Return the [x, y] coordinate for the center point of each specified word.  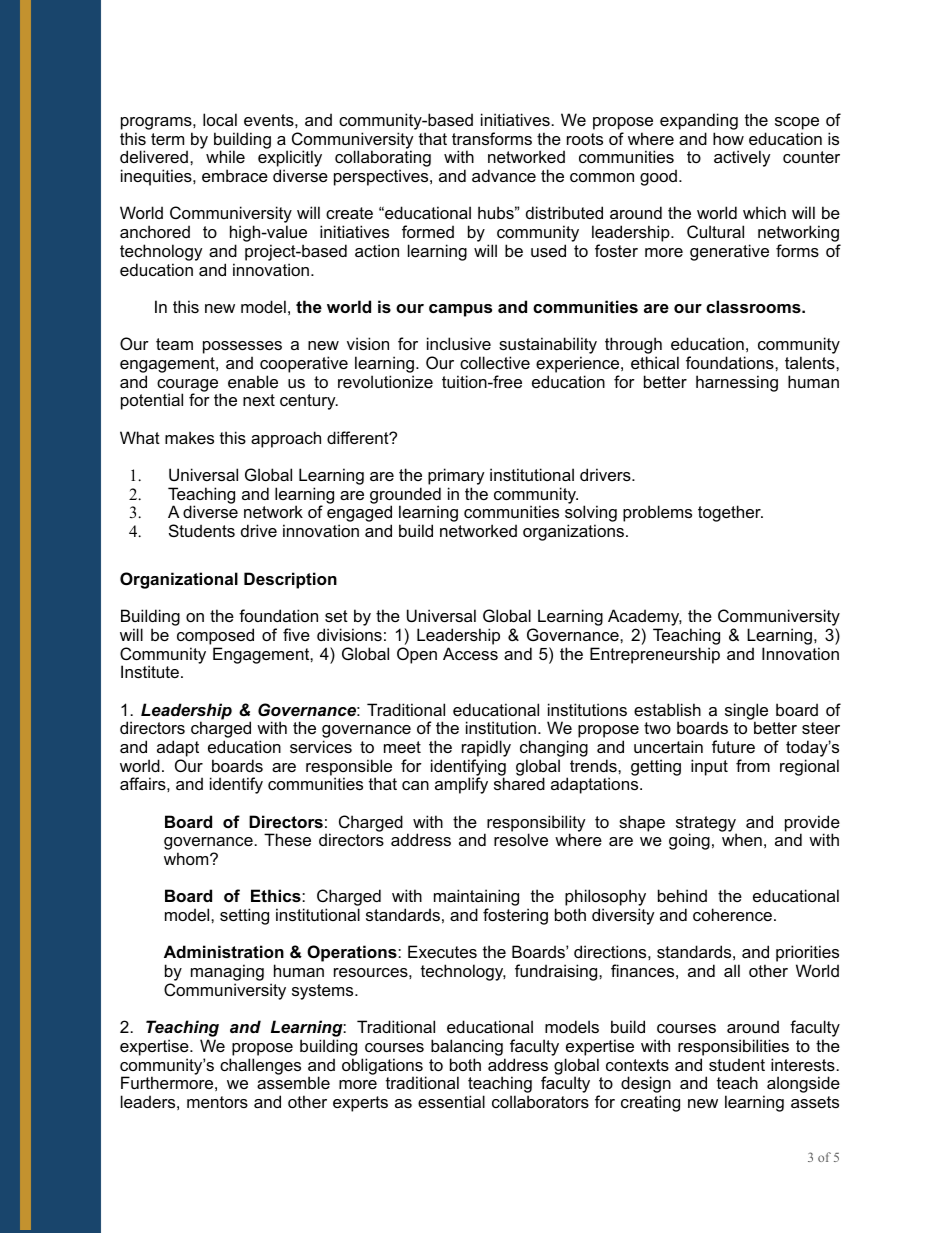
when [742, 839]
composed [215, 636]
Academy [645, 619]
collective [495, 362]
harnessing [737, 383]
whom [187, 858]
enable [253, 381]
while [225, 156]
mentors [217, 1102]
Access [470, 653]
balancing [467, 1047]
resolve [521, 839]
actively [742, 158]
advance [504, 175]
